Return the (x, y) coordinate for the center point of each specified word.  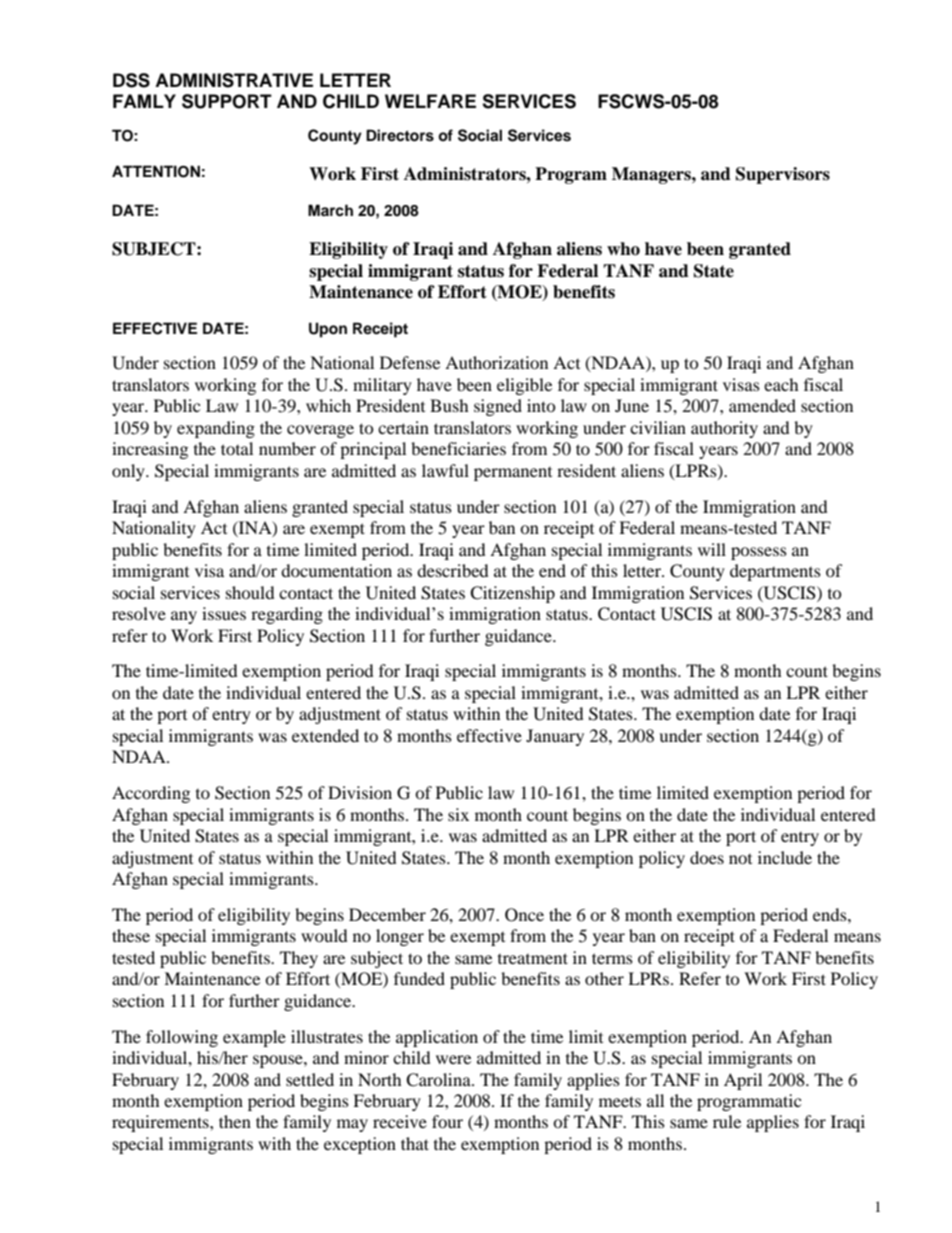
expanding (216, 429)
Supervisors (783, 175)
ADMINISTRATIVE (234, 80)
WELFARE (430, 101)
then (235, 1121)
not (740, 859)
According (151, 794)
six (458, 814)
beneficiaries (458, 448)
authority (724, 429)
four (447, 1121)
